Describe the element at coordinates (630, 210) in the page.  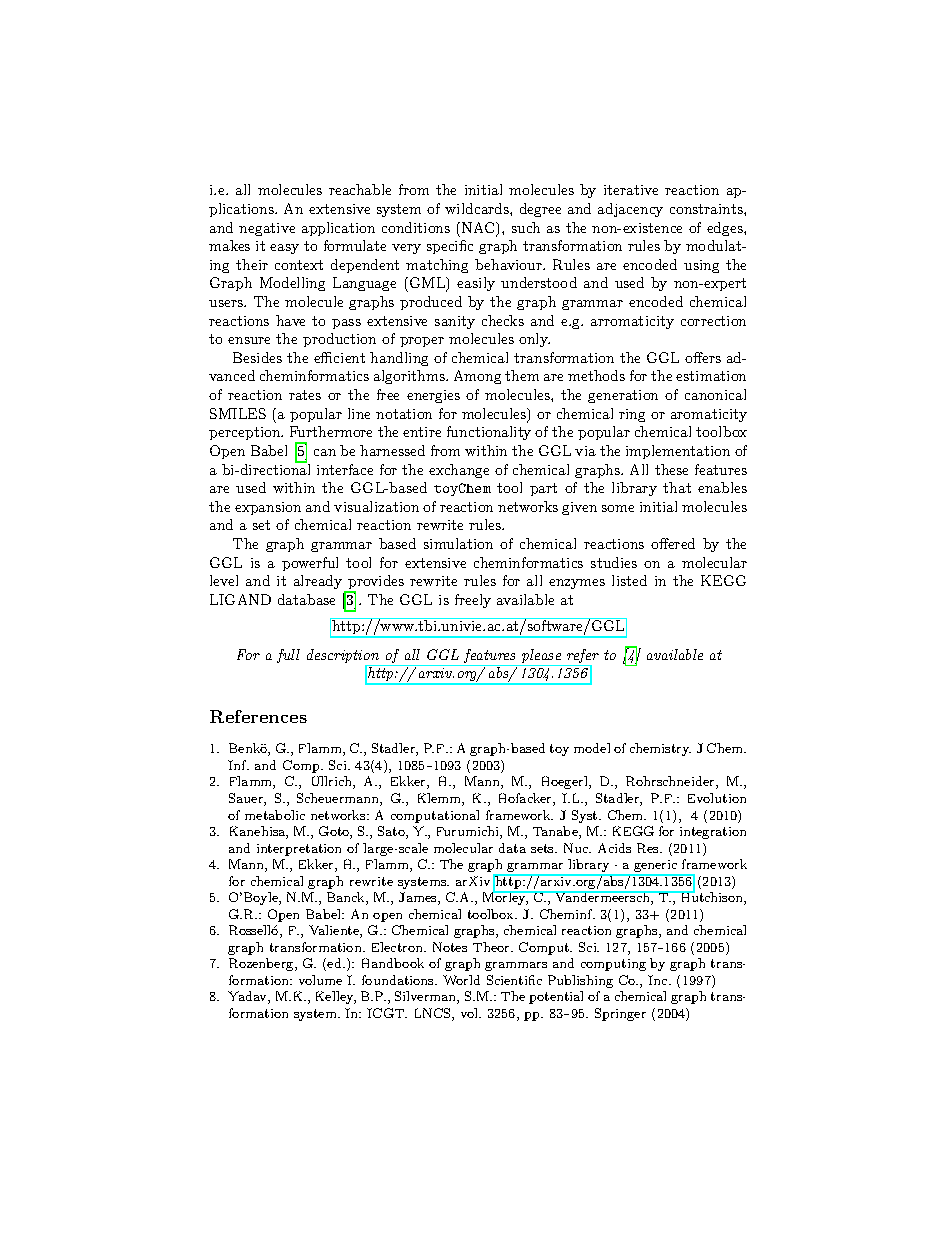
I see `adjacency` at that location.
